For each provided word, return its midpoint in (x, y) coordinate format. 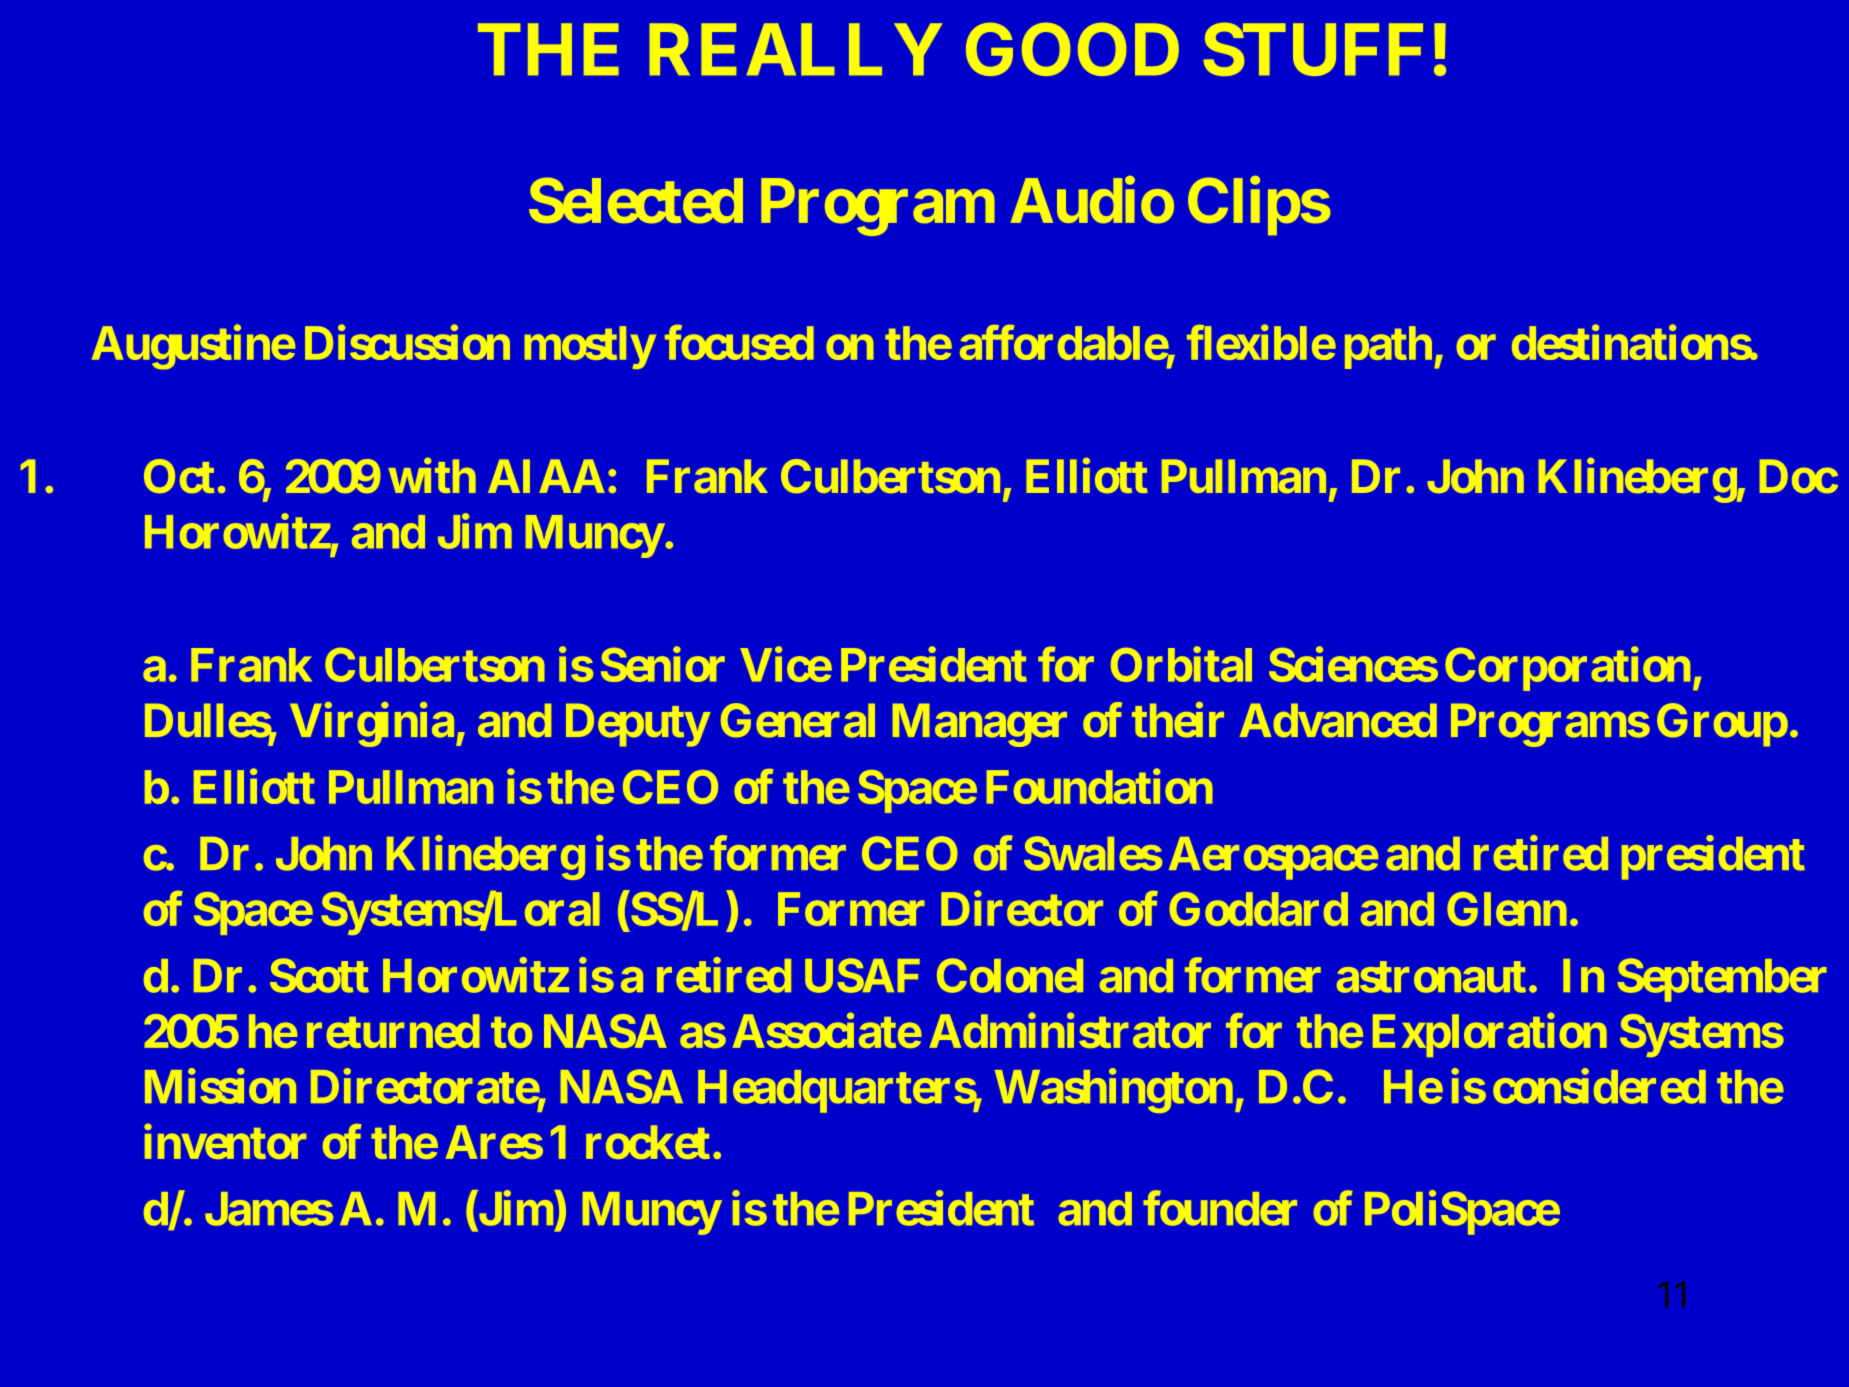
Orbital (1181, 664)
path (1388, 347)
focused (739, 342)
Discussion (407, 342)
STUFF (1313, 49)
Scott (319, 975)
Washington (1114, 1091)
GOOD (1072, 49)
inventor (225, 1141)
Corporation (1567, 669)
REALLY (795, 49)
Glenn (1507, 909)
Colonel (1010, 975)
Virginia (372, 725)
